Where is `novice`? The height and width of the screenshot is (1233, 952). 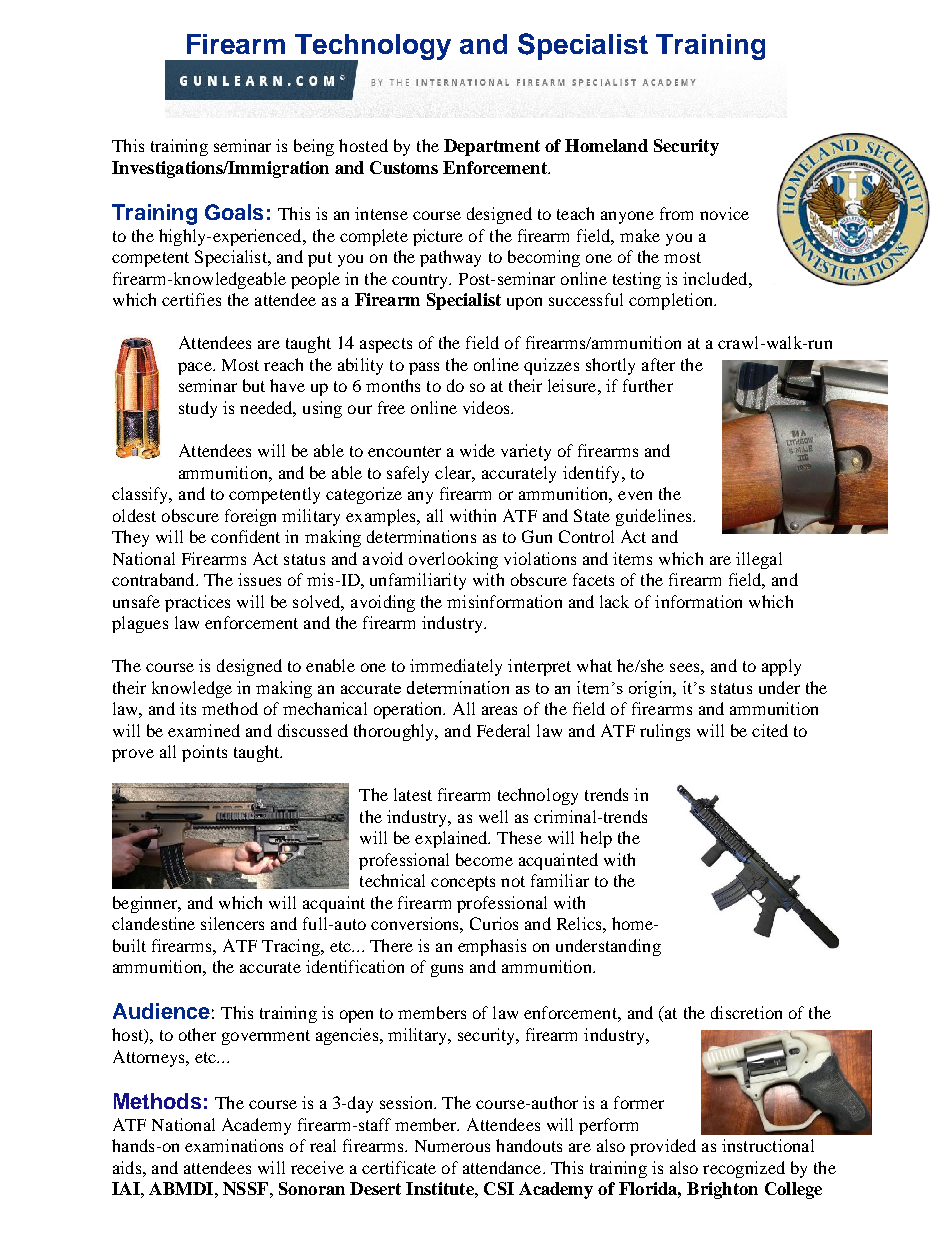
novice is located at coordinates (724, 213).
